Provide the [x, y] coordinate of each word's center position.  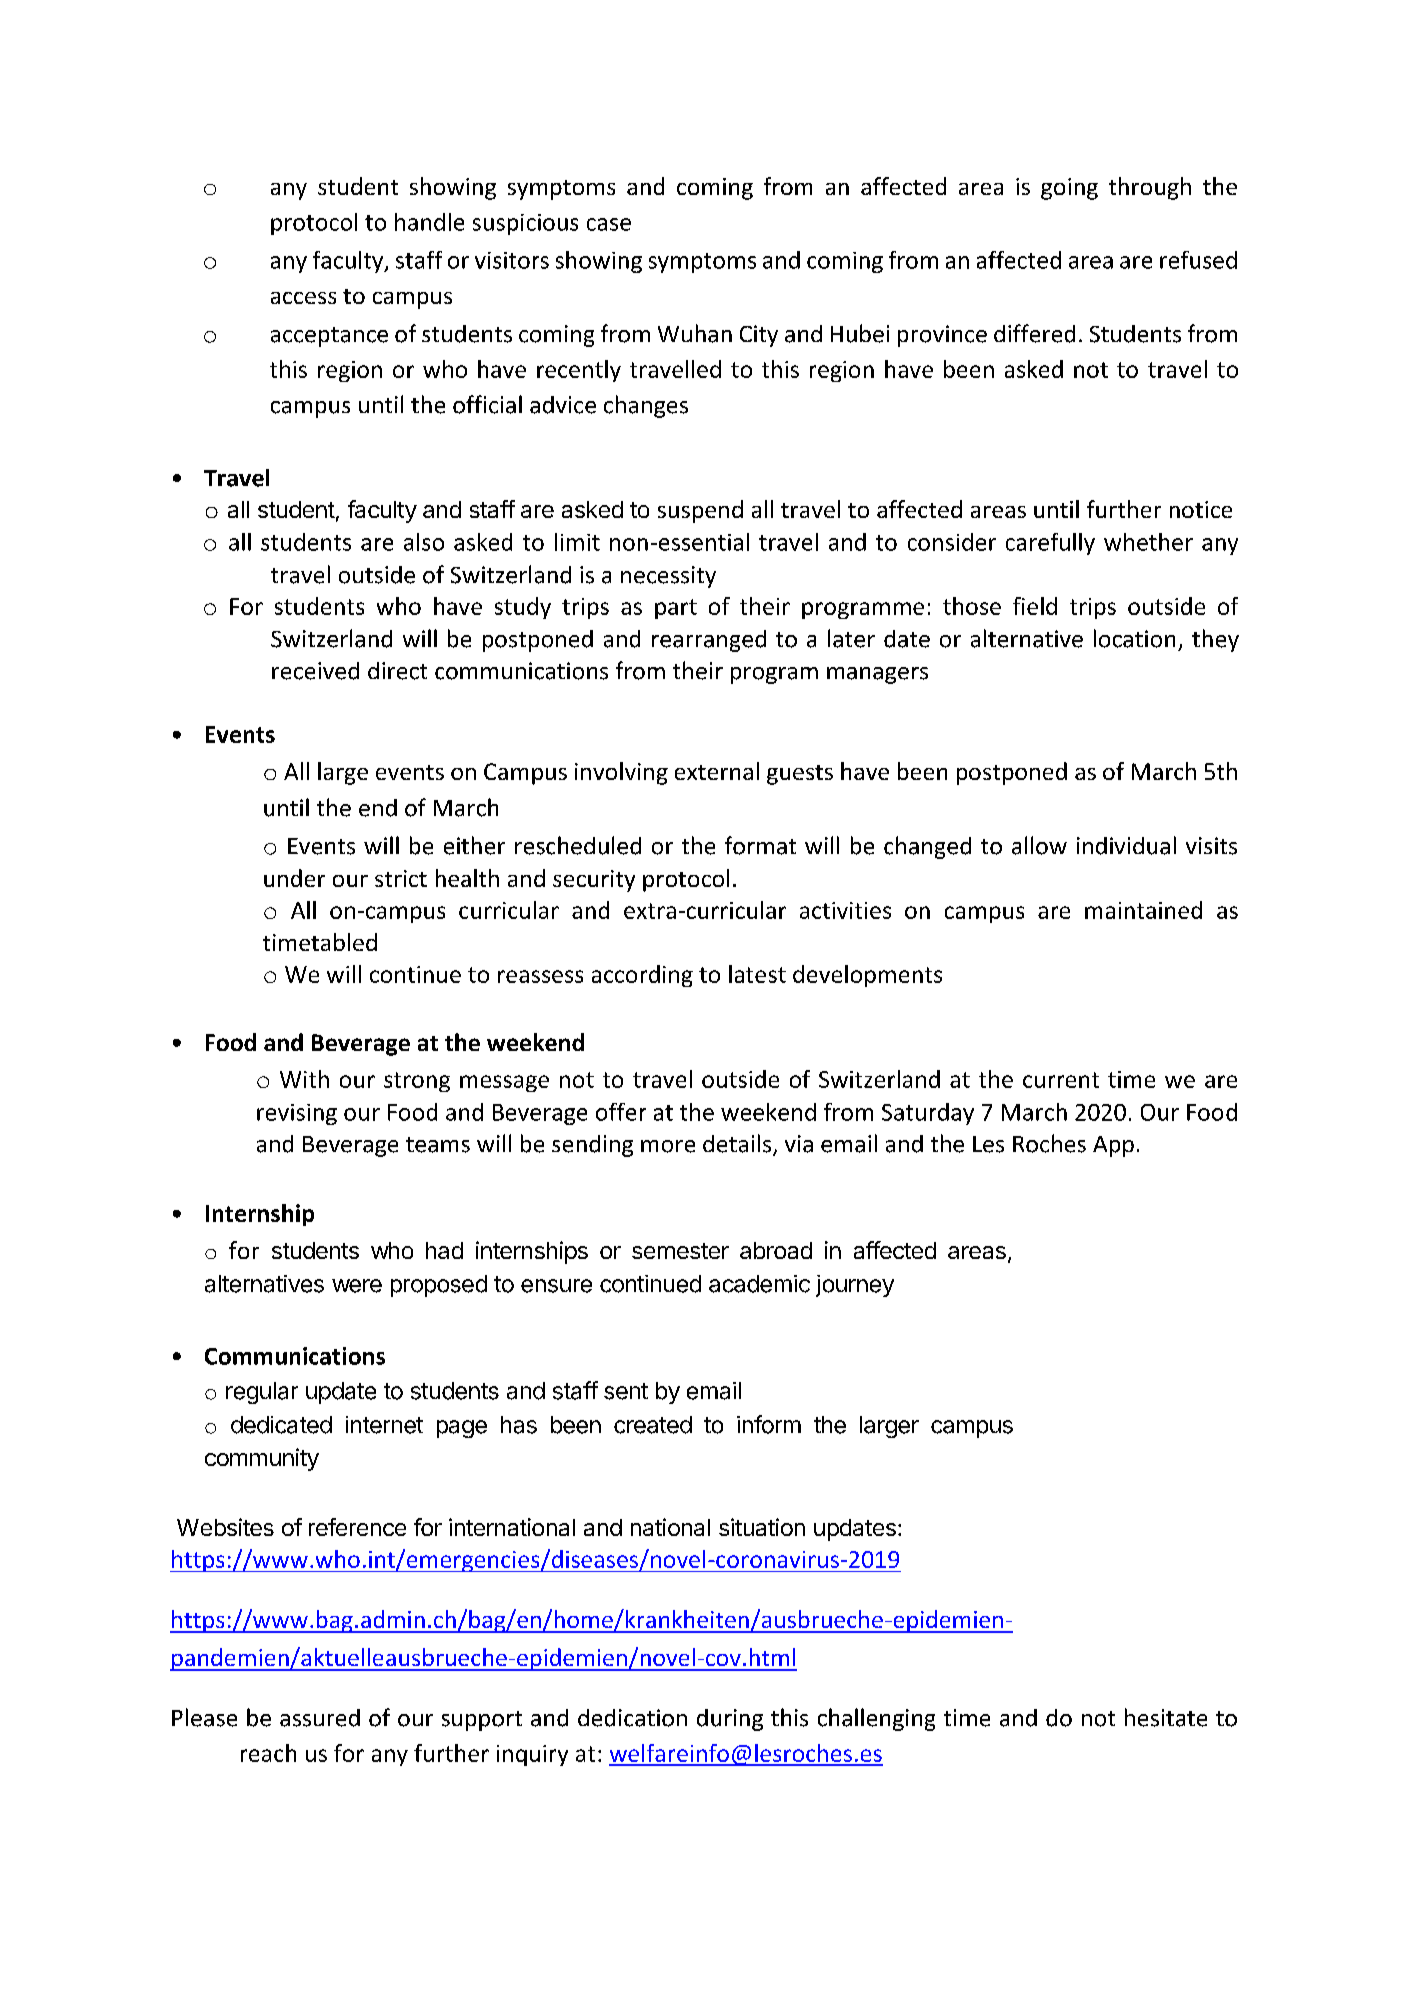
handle [429, 222]
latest [757, 974]
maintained [1143, 910]
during [730, 1720]
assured [320, 1718]
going [1069, 189]
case [609, 224]
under [294, 878]
